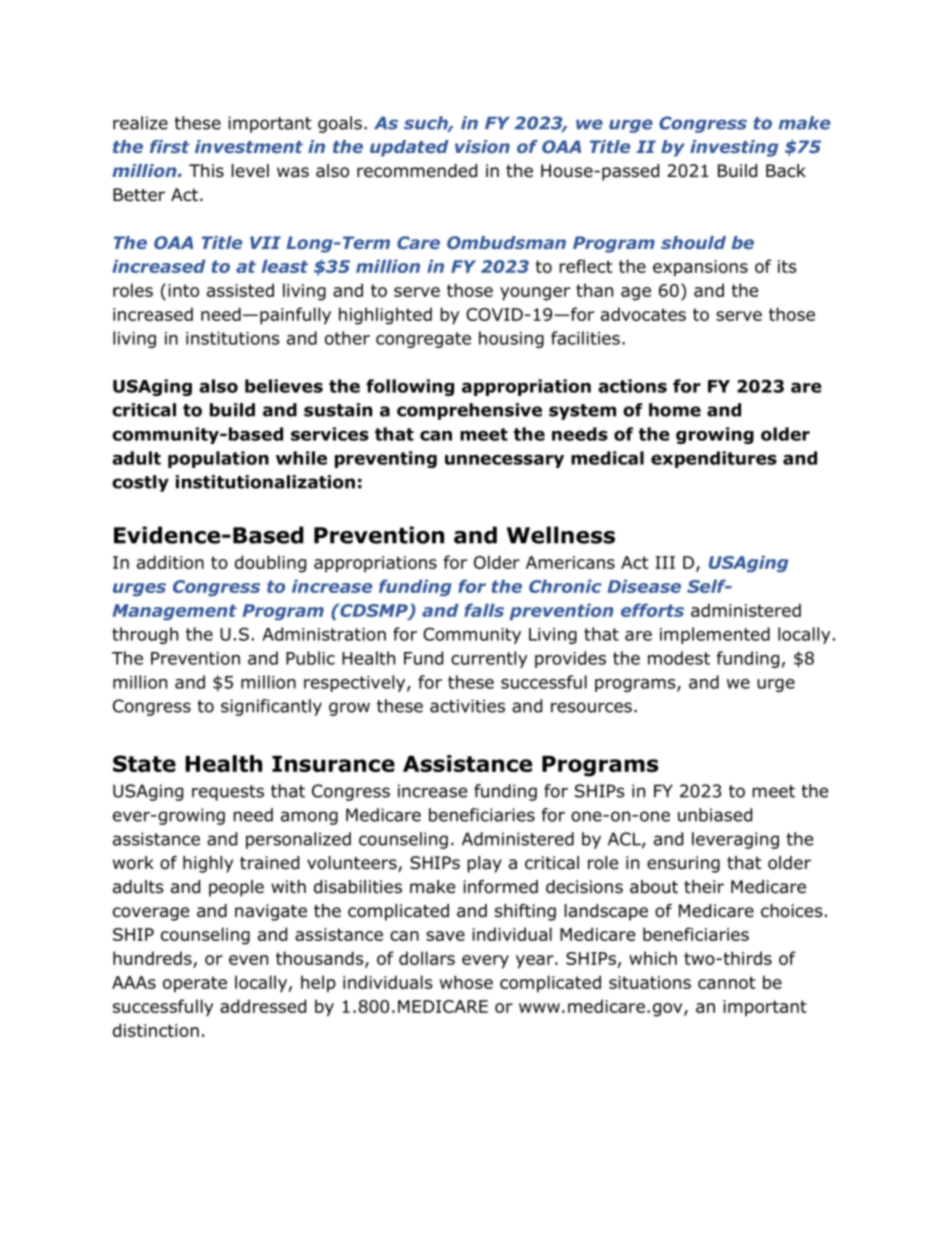  I want to click on vision, so click(482, 146).
